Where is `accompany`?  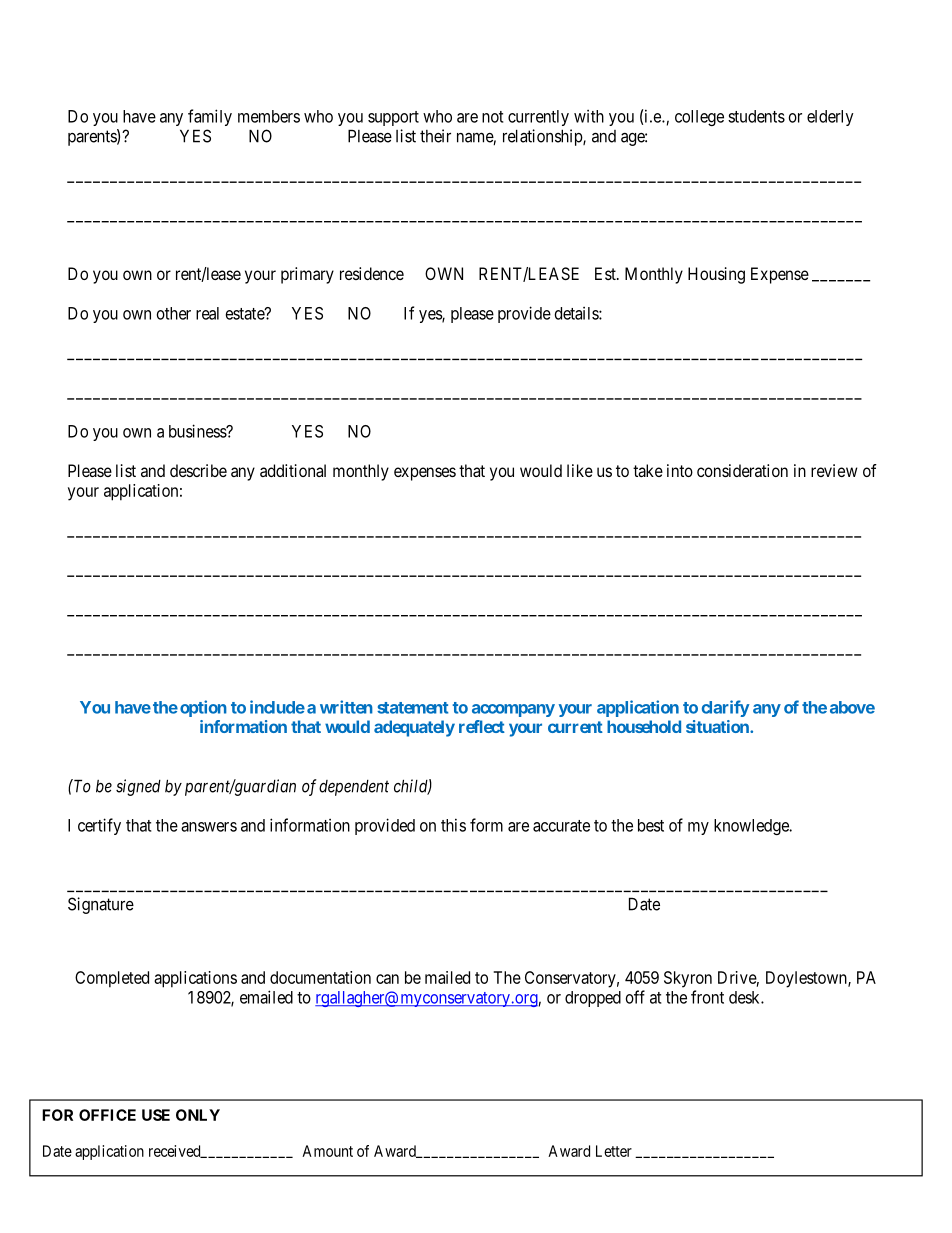 accompany is located at coordinates (513, 710).
